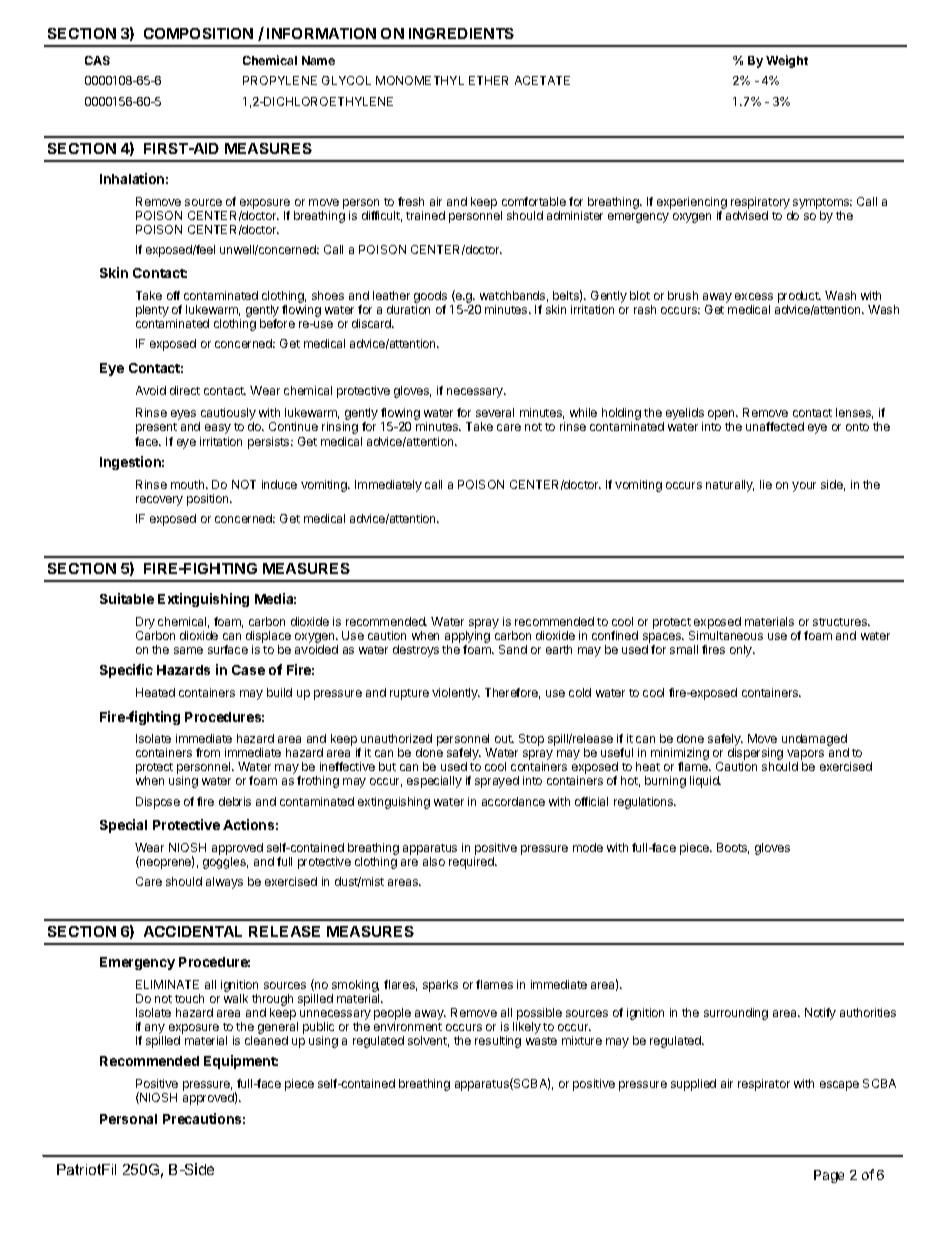 The image size is (952, 1233). I want to click on Weight, so click(787, 61).
